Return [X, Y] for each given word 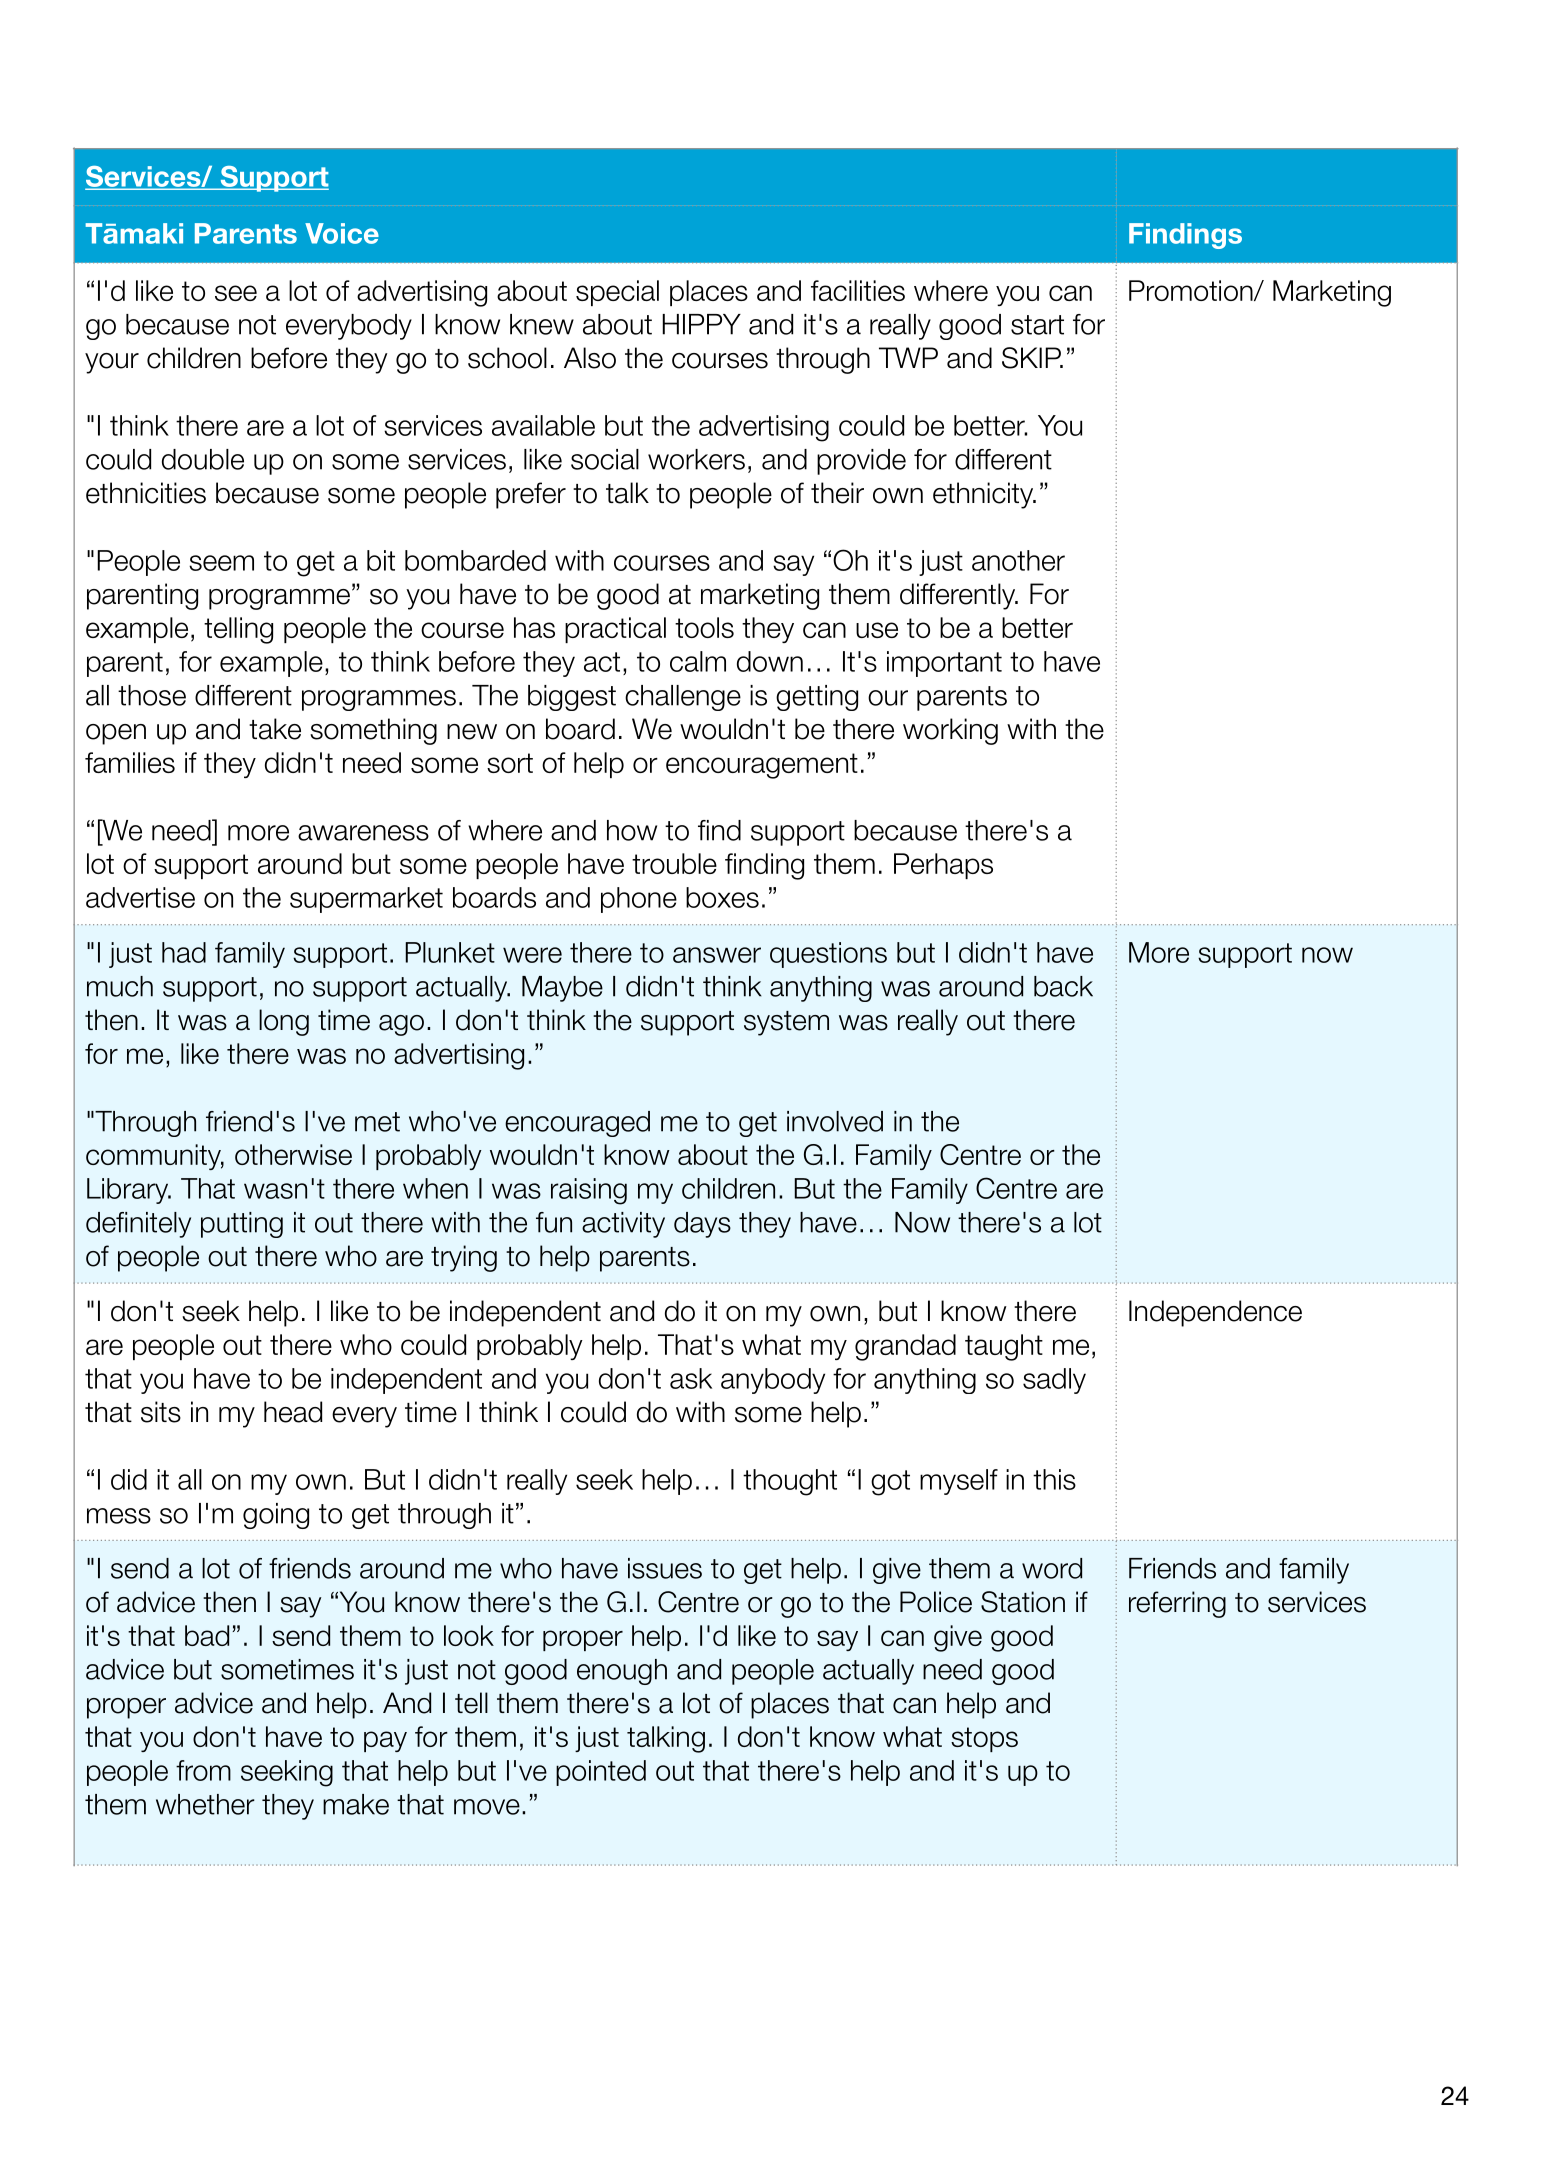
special [617, 293]
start [1037, 325]
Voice [342, 233]
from [203, 1770]
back [1063, 986]
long [284, 1022]
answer [717, 955]
